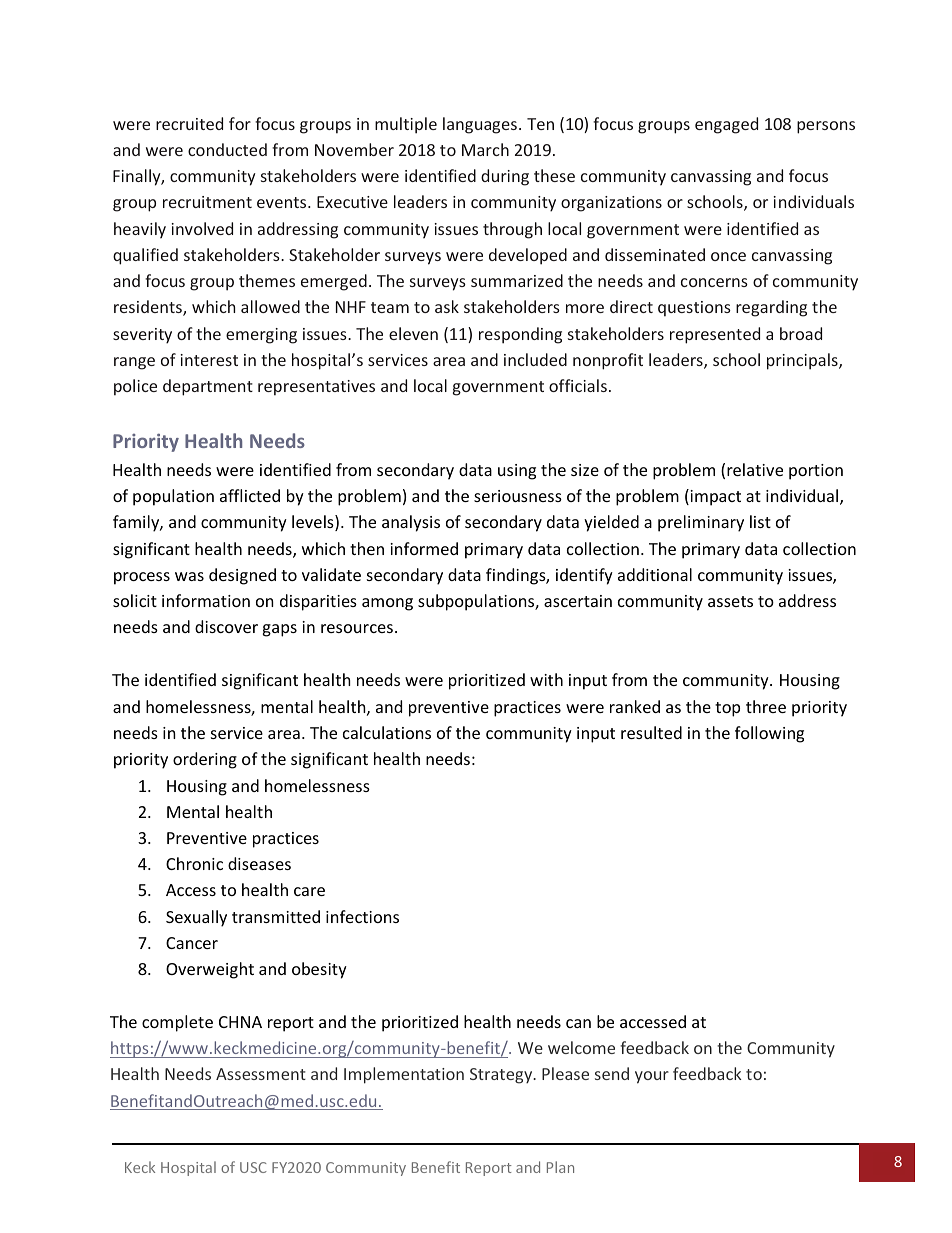 This screenshot has width=952, height=1233. I want to click on discover, so click(226, 626).
